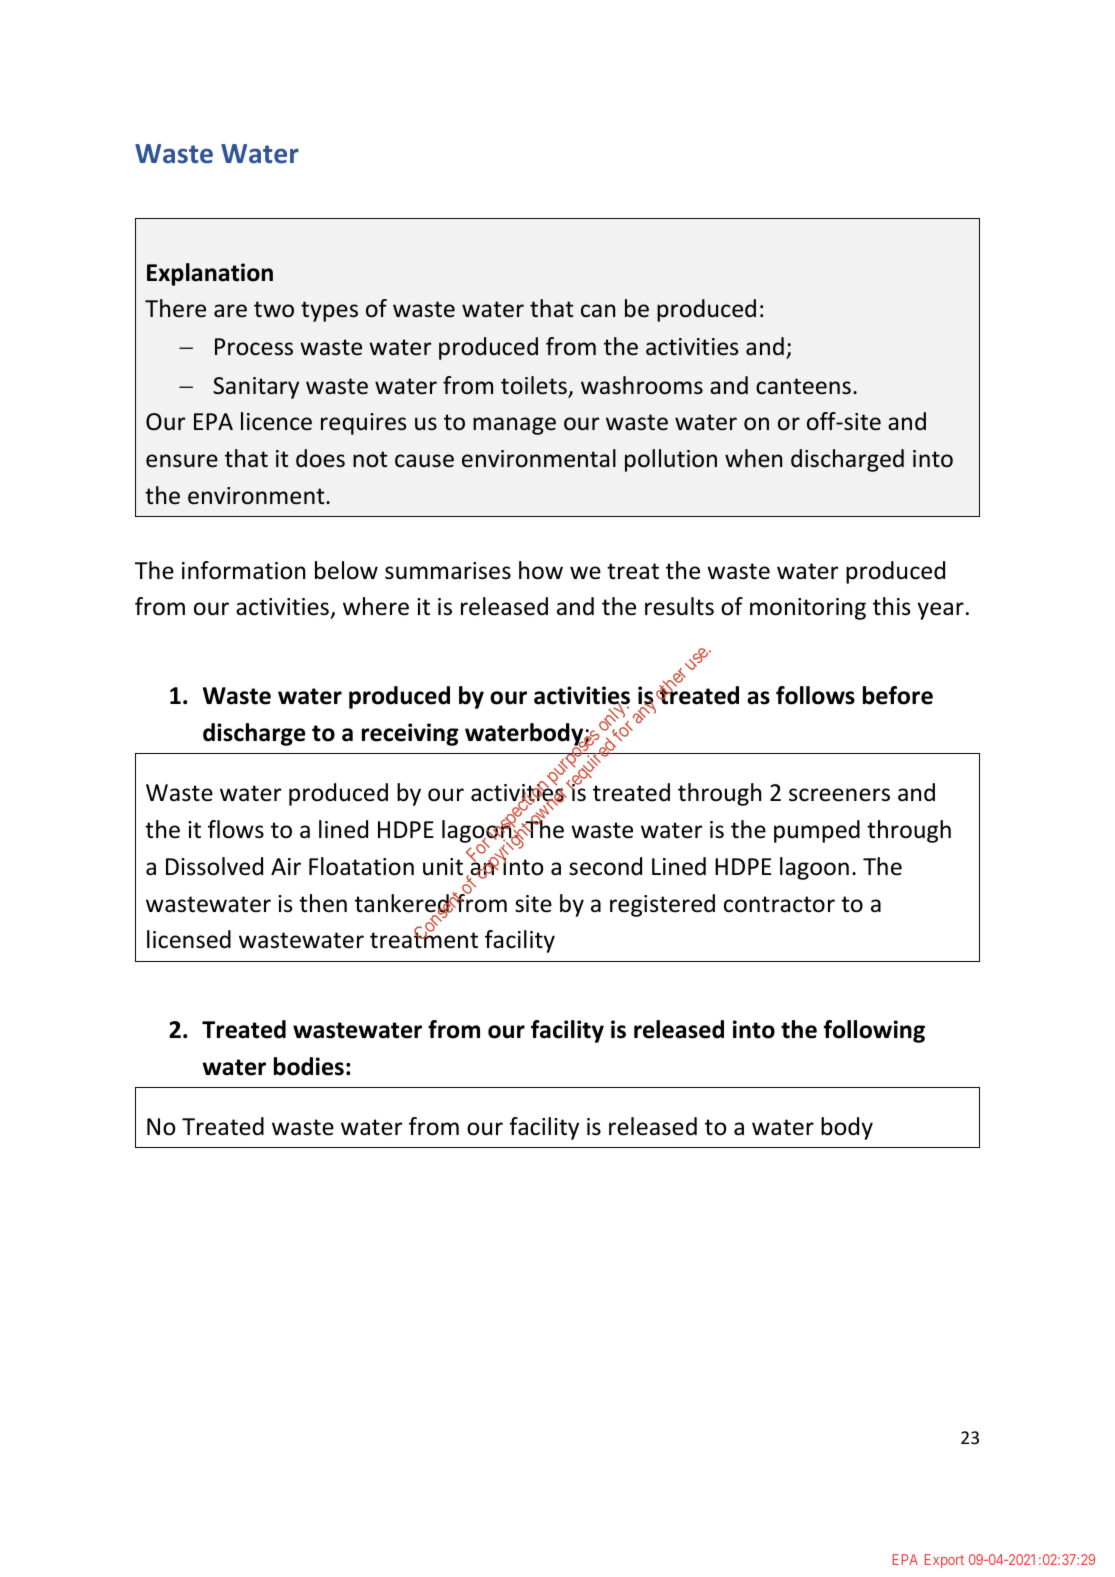 The height and width of the screenshot is (1577, 1115). What do you see at coordinates (541, 570) in the screenshot?
I see `how` at bounding box center [541, 570].
